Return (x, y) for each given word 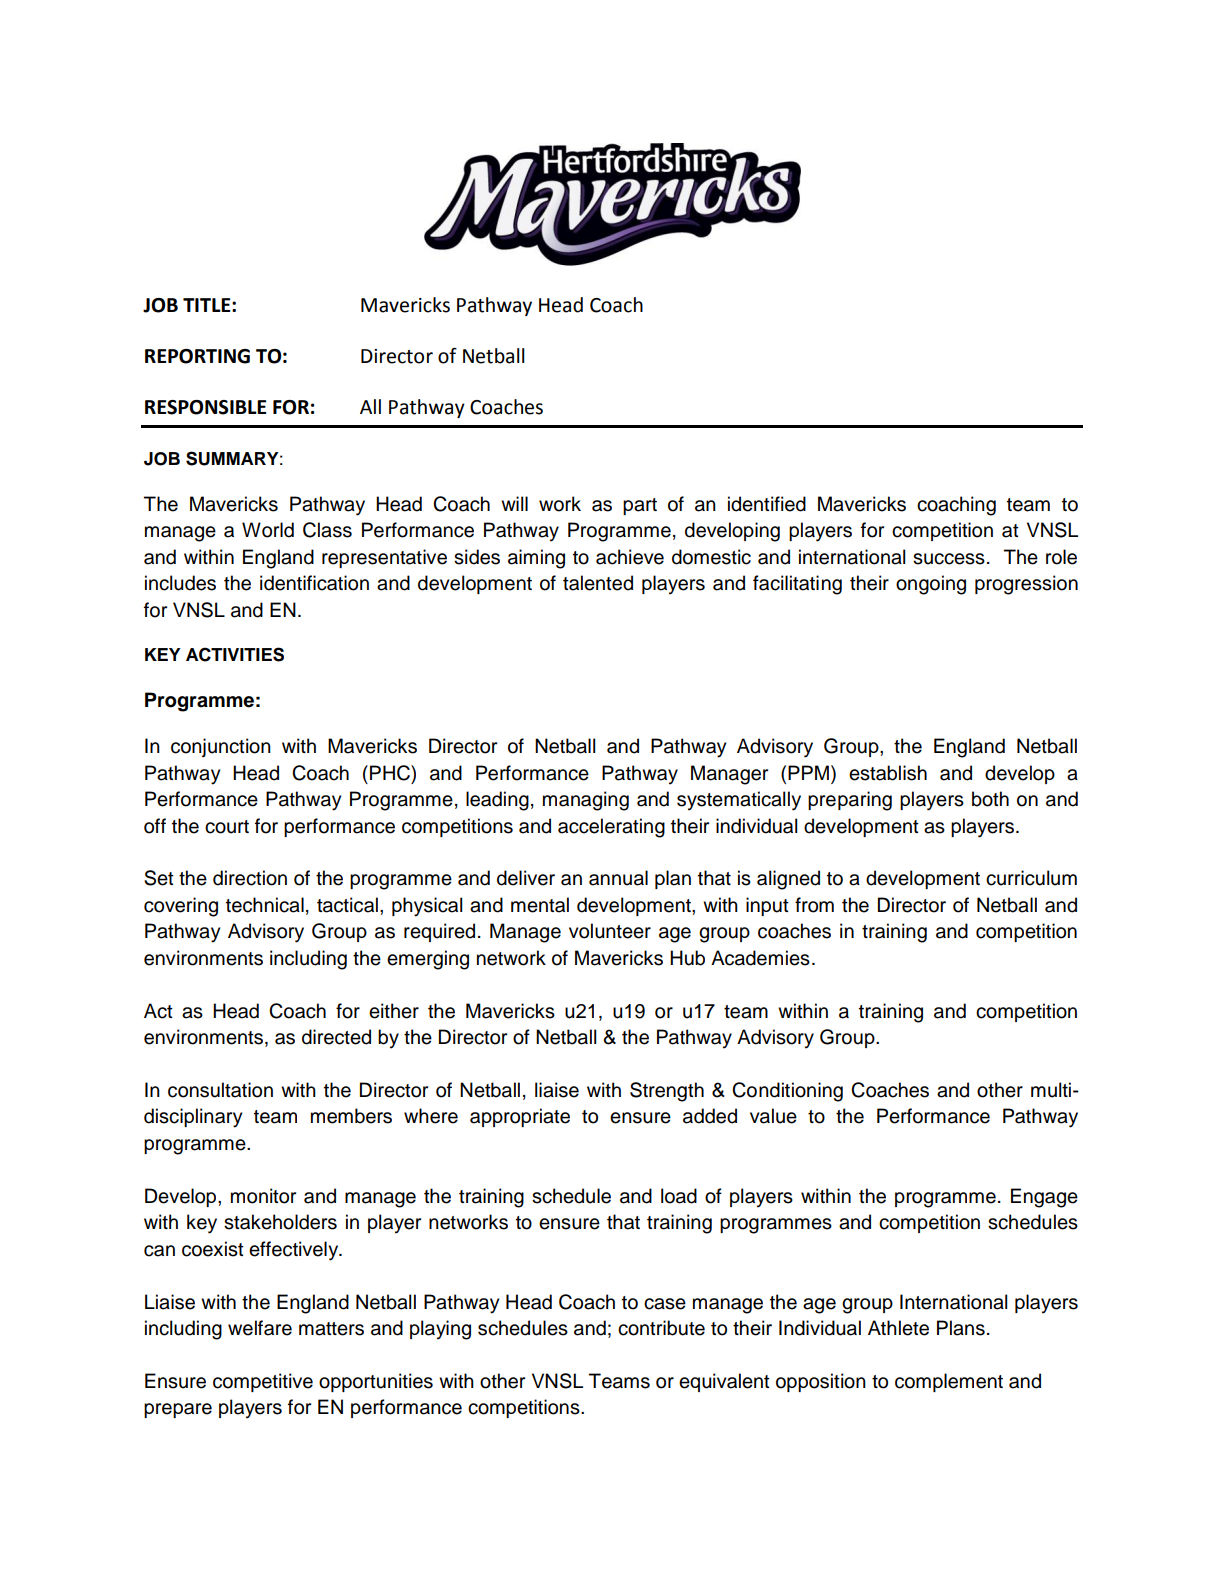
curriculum (1031, 878)
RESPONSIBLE (205, 407)
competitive (263, 1382)
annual (618, 878)
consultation (220, 1090)
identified (767, 504)
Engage (1044, 1198)
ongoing (931, 585)
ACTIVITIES (235, 654)
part (640, 506)
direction (250, 878)
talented (598, 583)
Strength (667, 1092)
